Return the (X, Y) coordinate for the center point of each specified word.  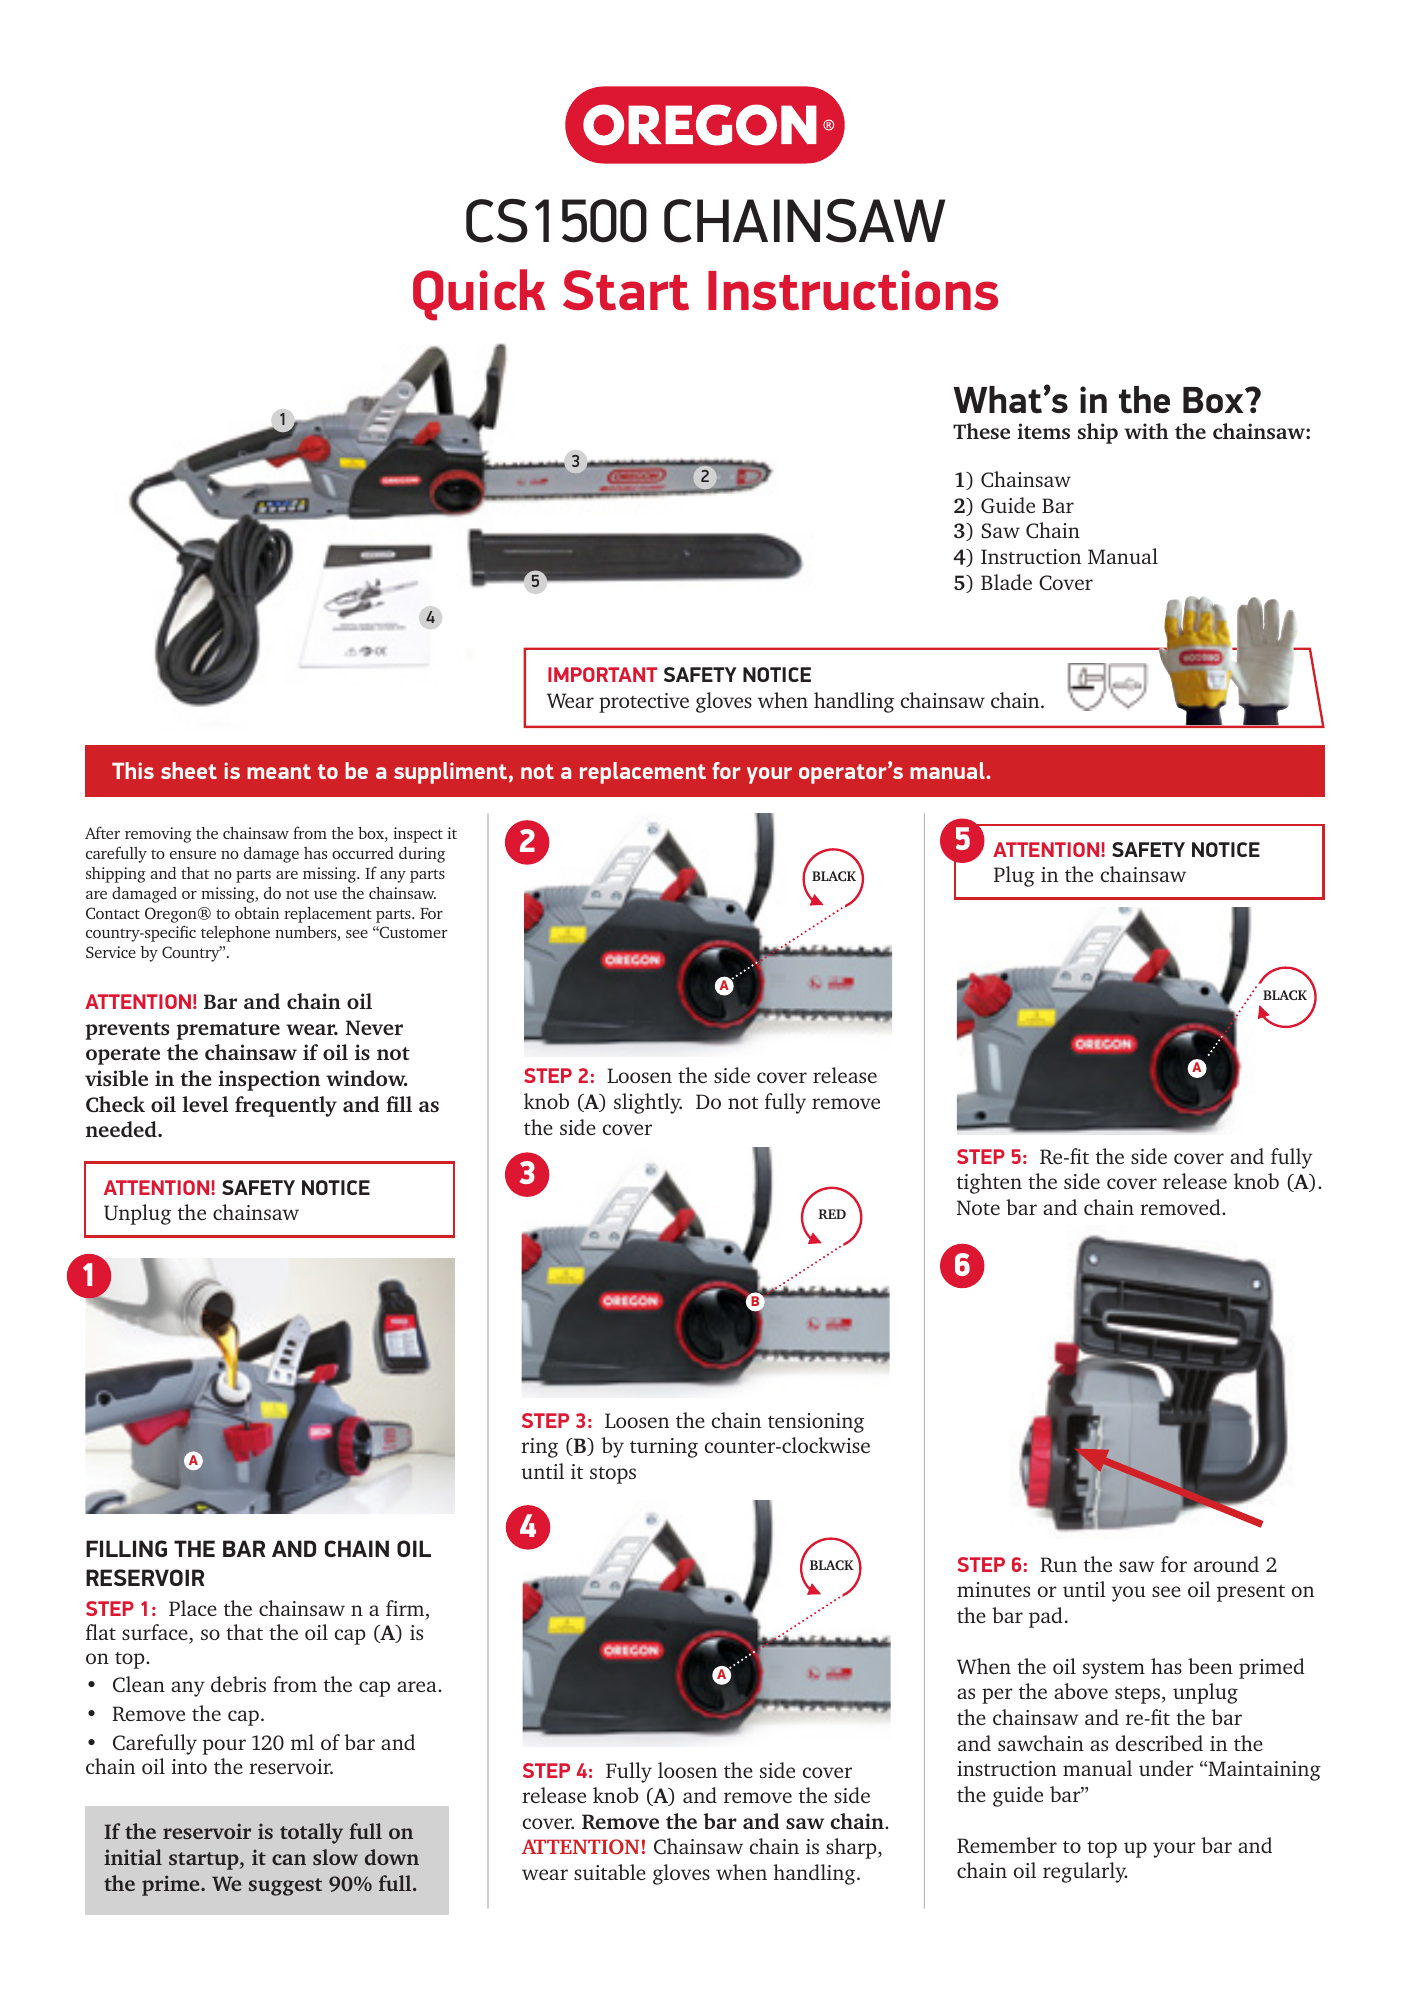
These (981, 431)
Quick (479, 295)
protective (644, 703)
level (205, 1104)
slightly (648, 1103)
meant (279, 771)
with (1146, 431)
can (289, 1859)
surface (156, 1633)
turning (664, 1448)
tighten (989, 1183)
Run (1058, 1564)
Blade (1006, 582)
